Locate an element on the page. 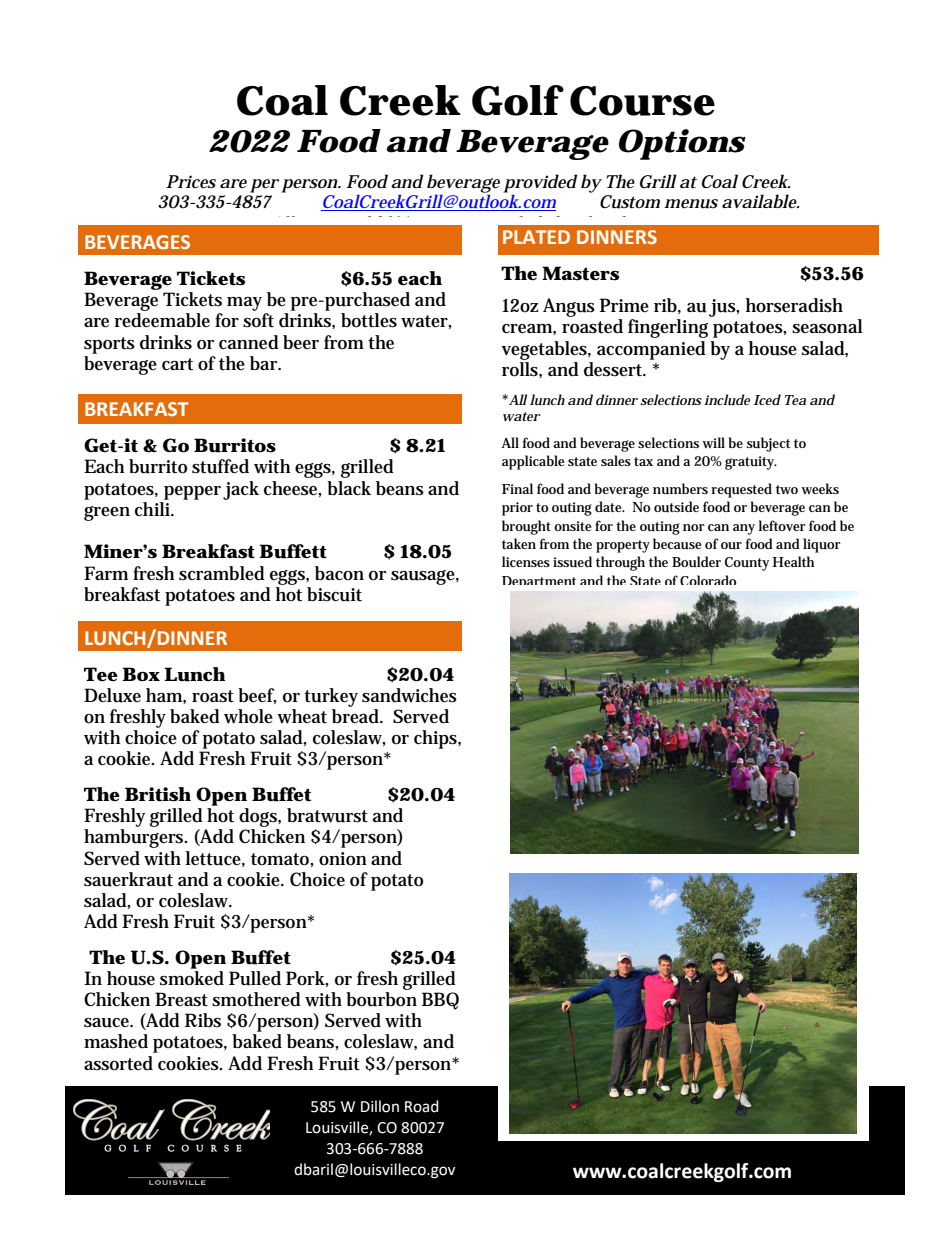 The width and height of the image is (952, 1233). licenses is located at coordinates (526, 561).
